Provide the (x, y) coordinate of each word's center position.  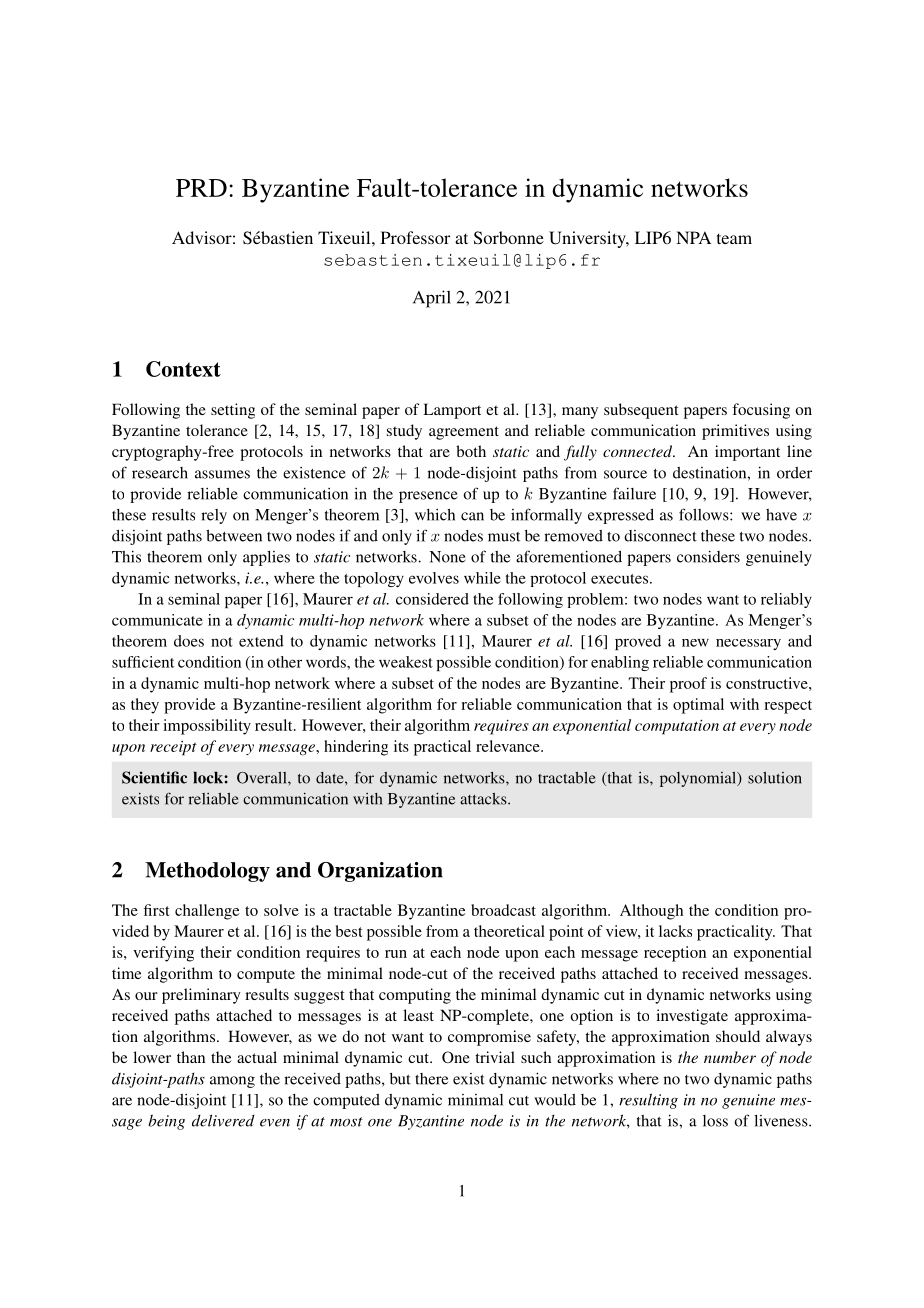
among (232, 1082)
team (734, 238)
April (432, 299)
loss (715, 1121)
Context (183, 369)
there (431, 1079)
